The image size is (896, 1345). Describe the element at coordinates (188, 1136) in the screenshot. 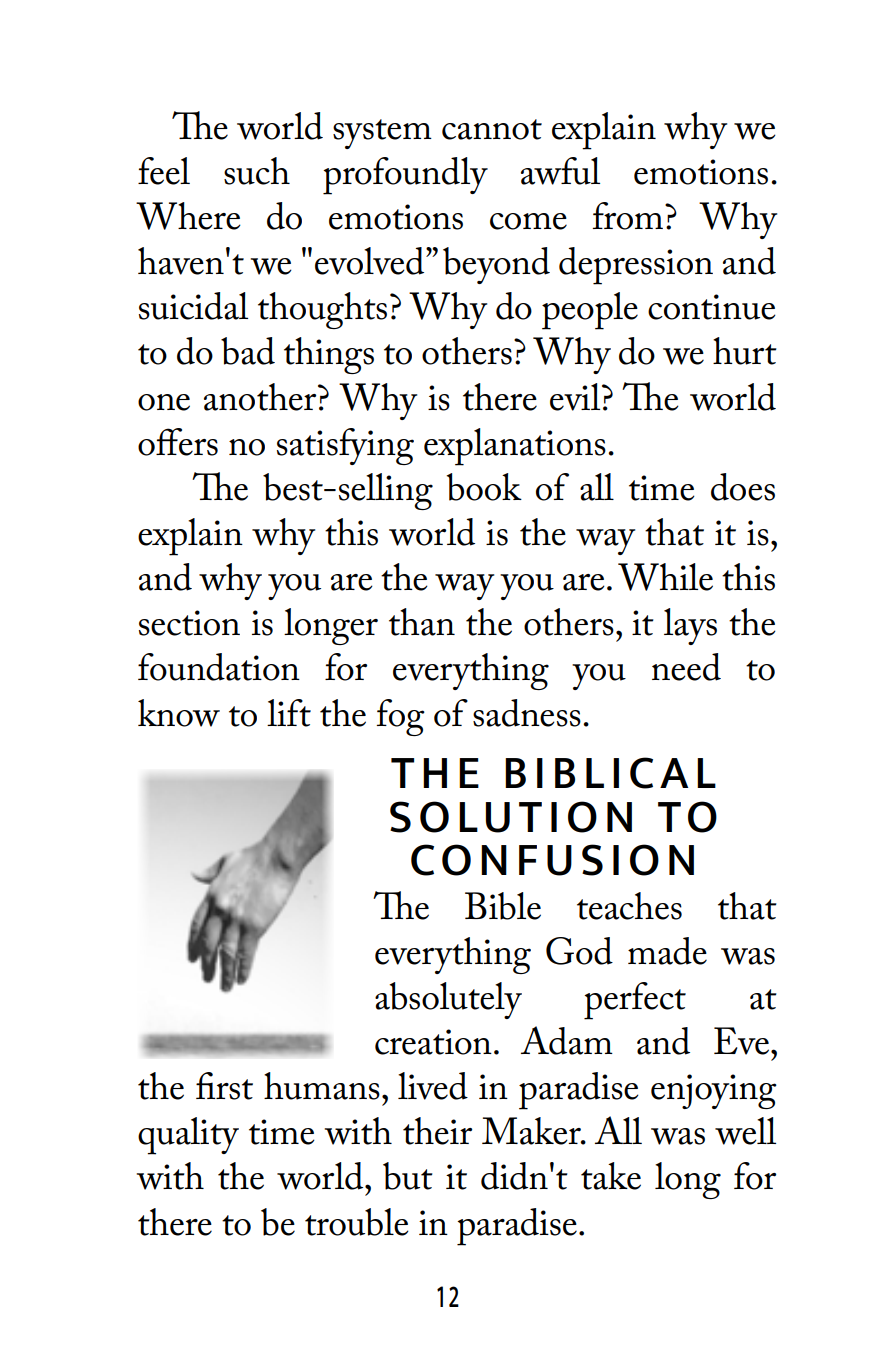

I see `quality` at that location.
